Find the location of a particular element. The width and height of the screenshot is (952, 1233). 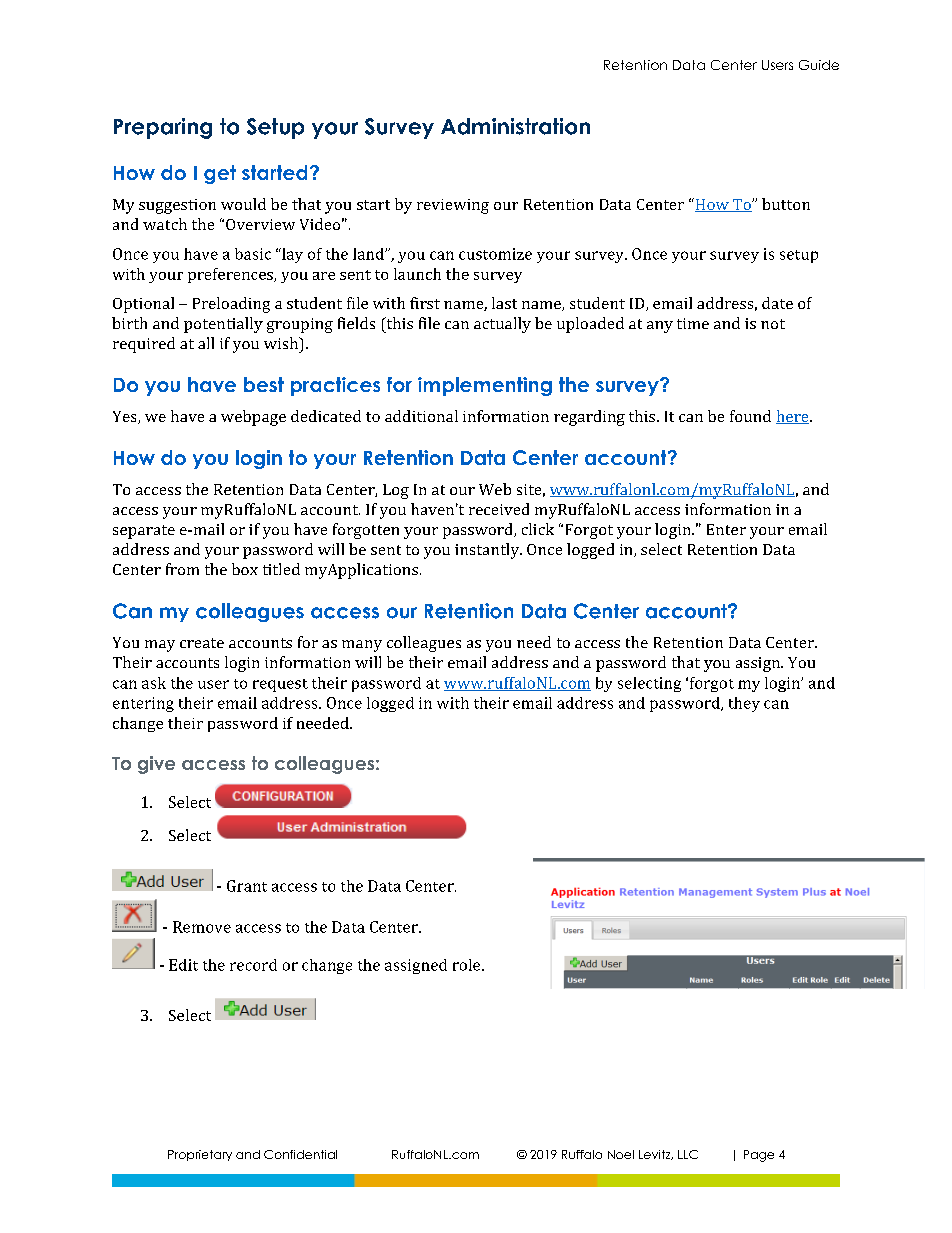

instantly is located at coordinates (488, 551).
